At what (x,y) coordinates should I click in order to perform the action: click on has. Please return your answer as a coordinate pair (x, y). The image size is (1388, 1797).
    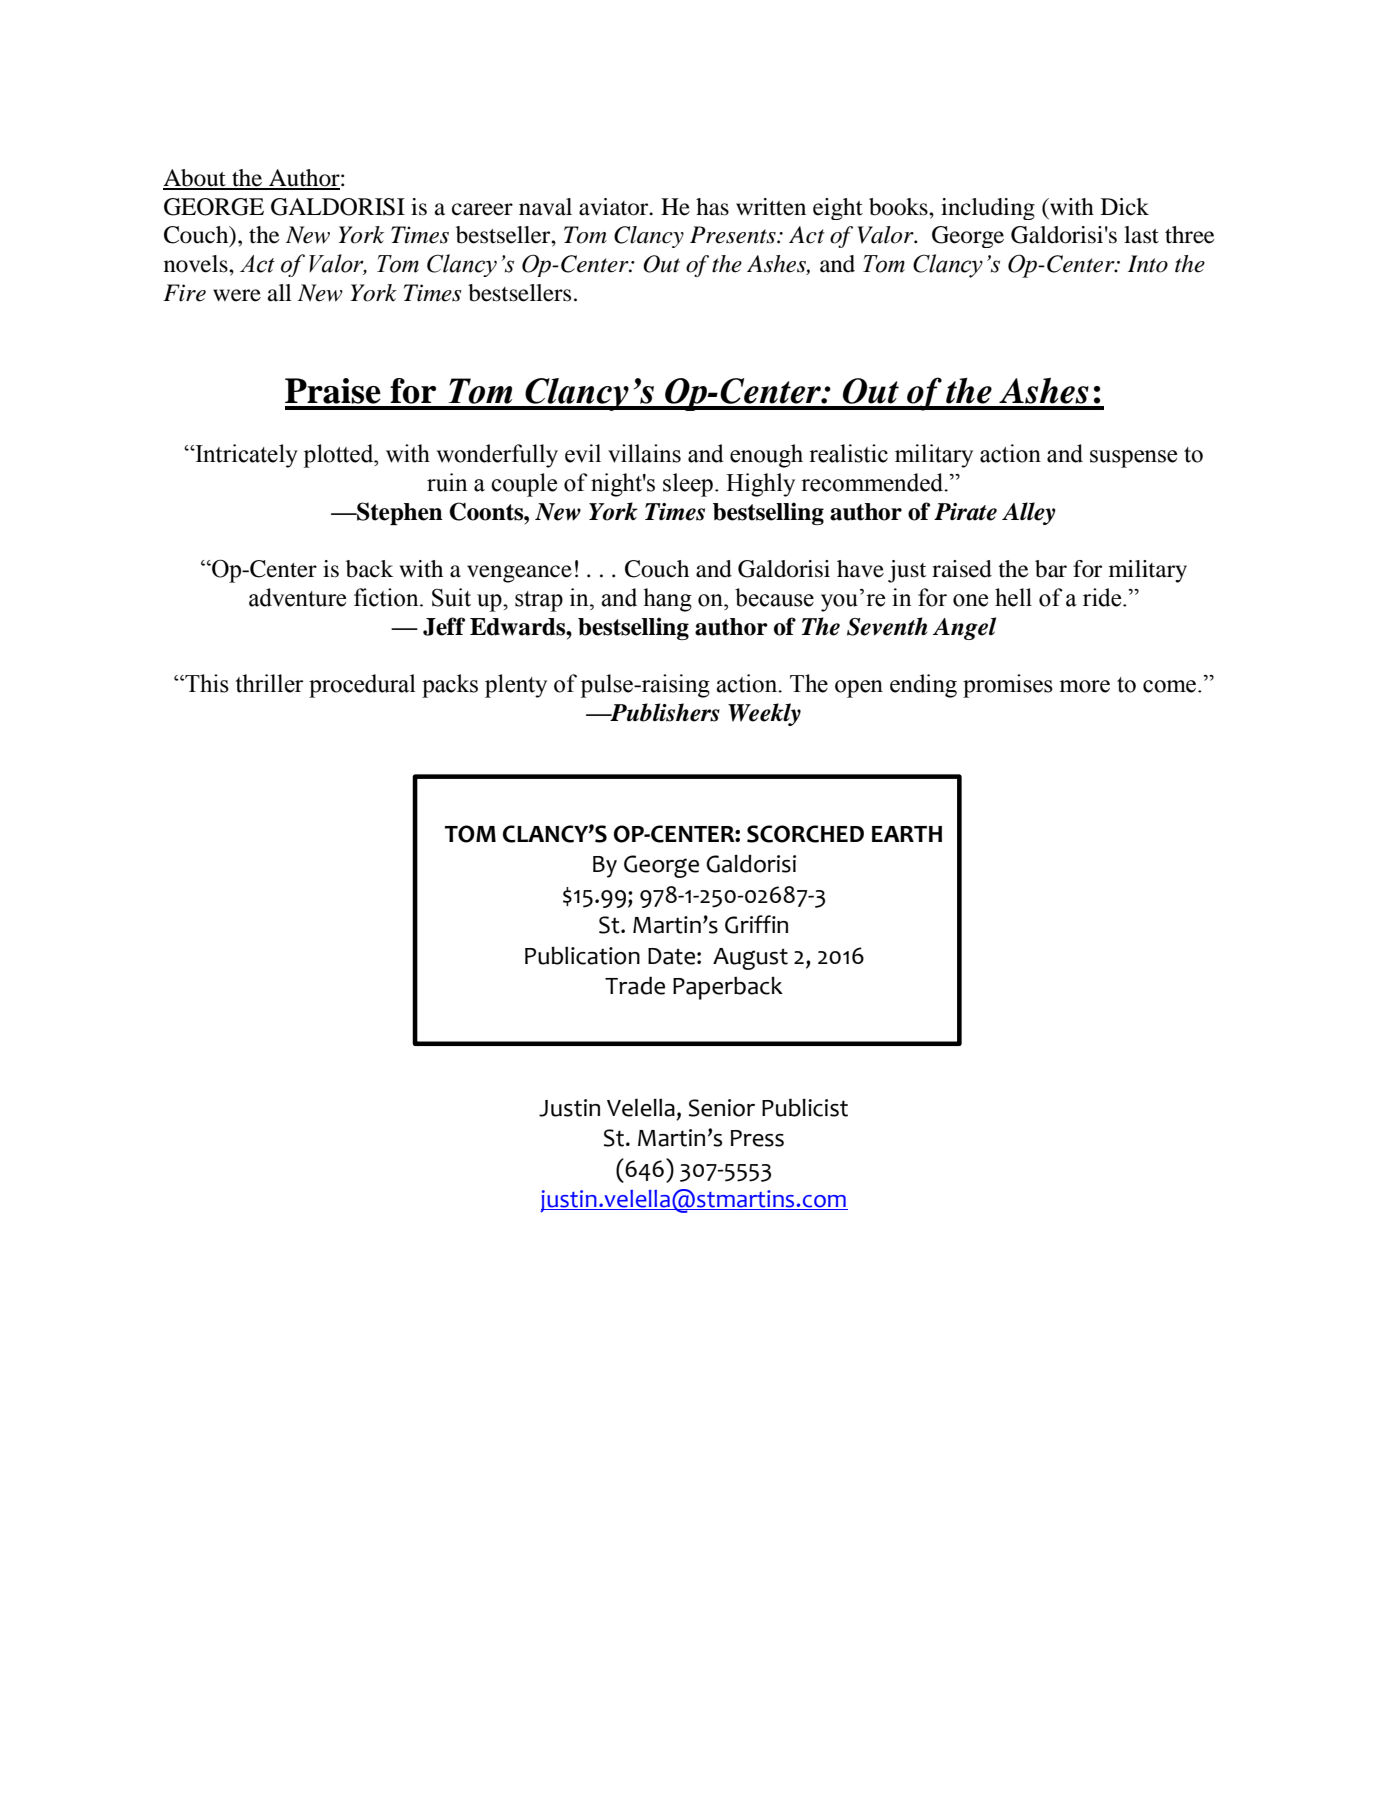
    Looking at the image, I should click on (712, 207).
